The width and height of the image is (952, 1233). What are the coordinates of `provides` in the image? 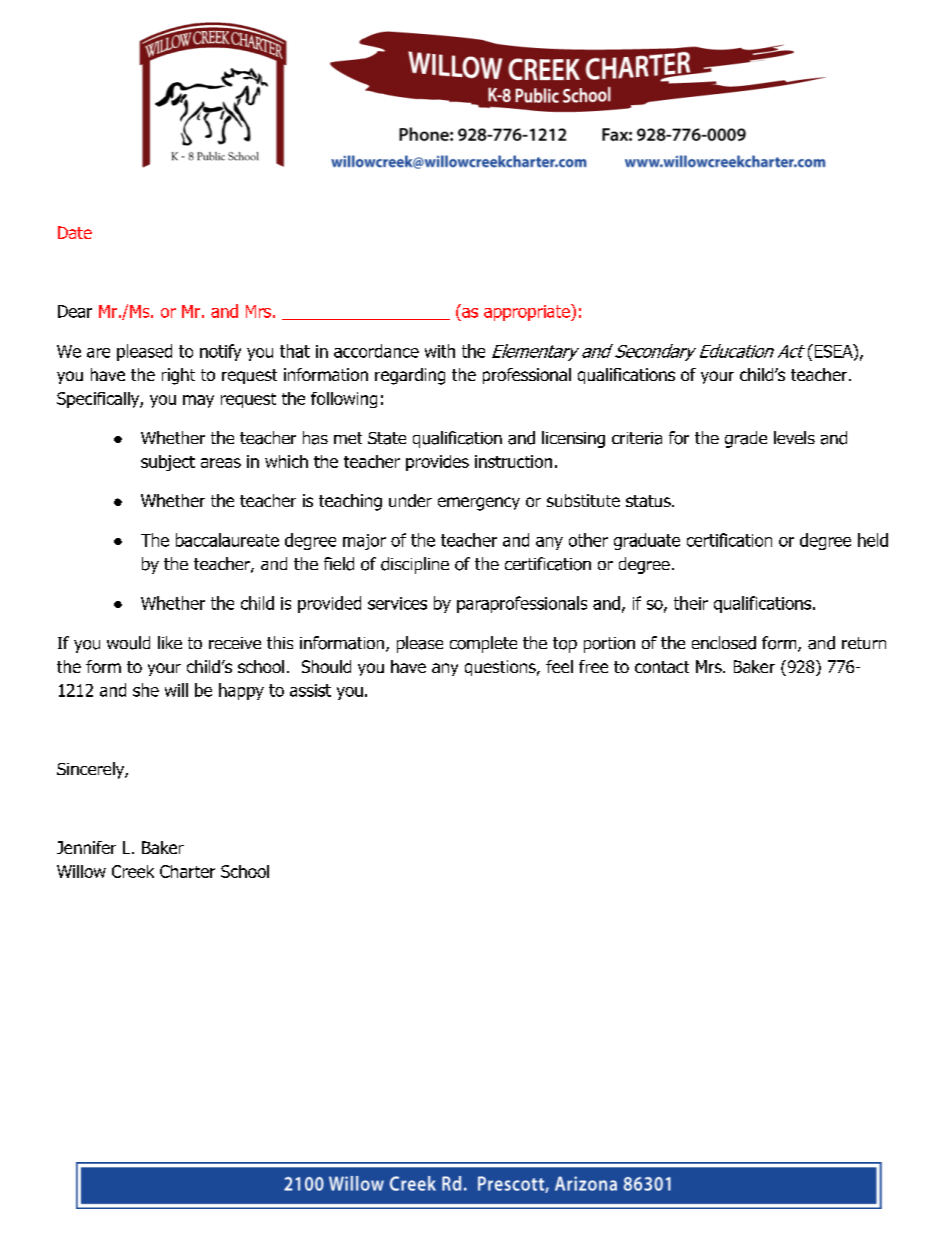 It's located at (437, 463).
